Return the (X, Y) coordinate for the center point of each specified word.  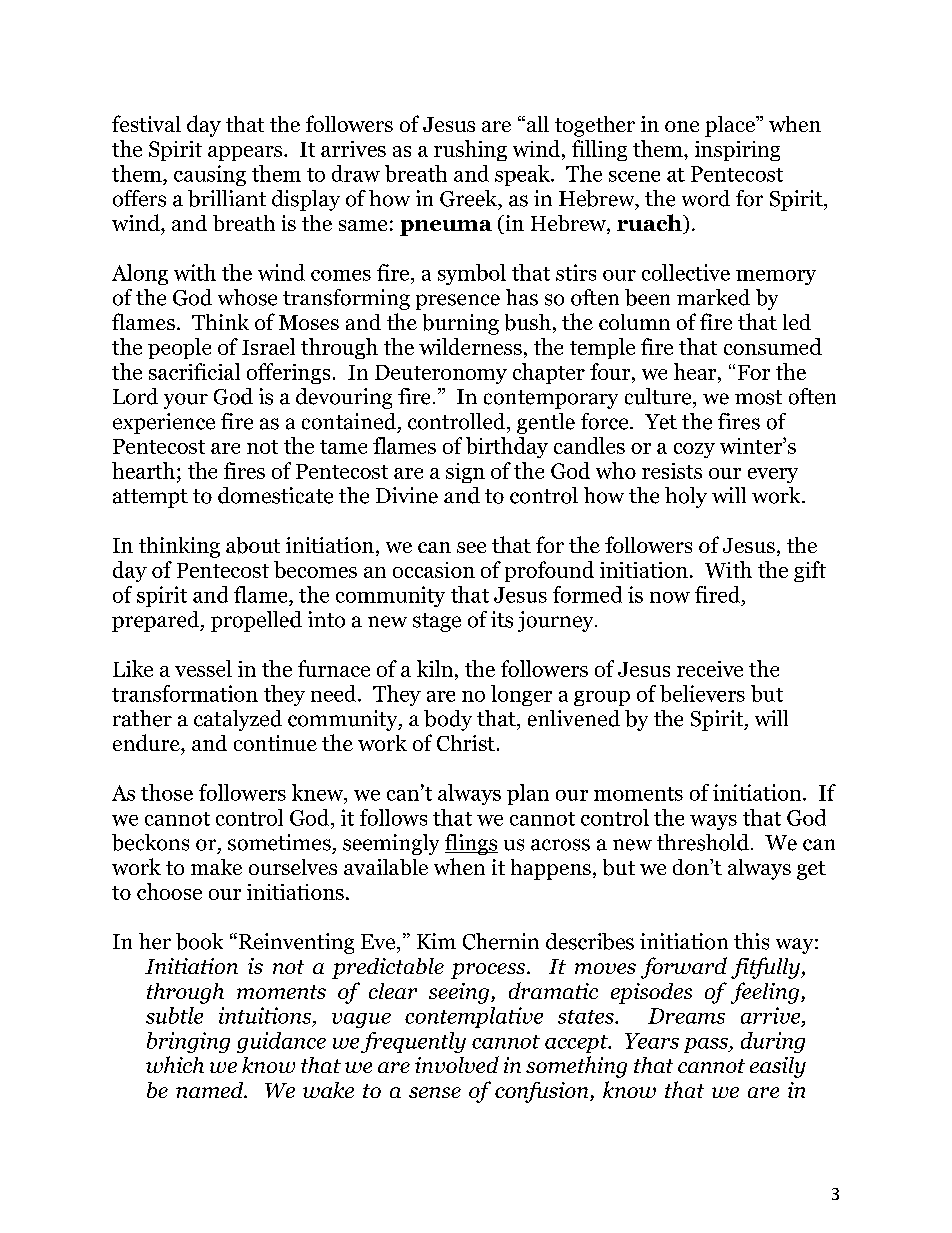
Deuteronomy (441, 374)
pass (707, 1045)
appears (246, 153)
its (502, 619)
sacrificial (194, 371)
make (216, 867)
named (211, 1090)
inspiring (737, 151)
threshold (703, 842)
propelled (256, 621)
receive (710, 669)
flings (471, 844)
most (758, 397)
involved (457, 1064)
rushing (470, 150)
